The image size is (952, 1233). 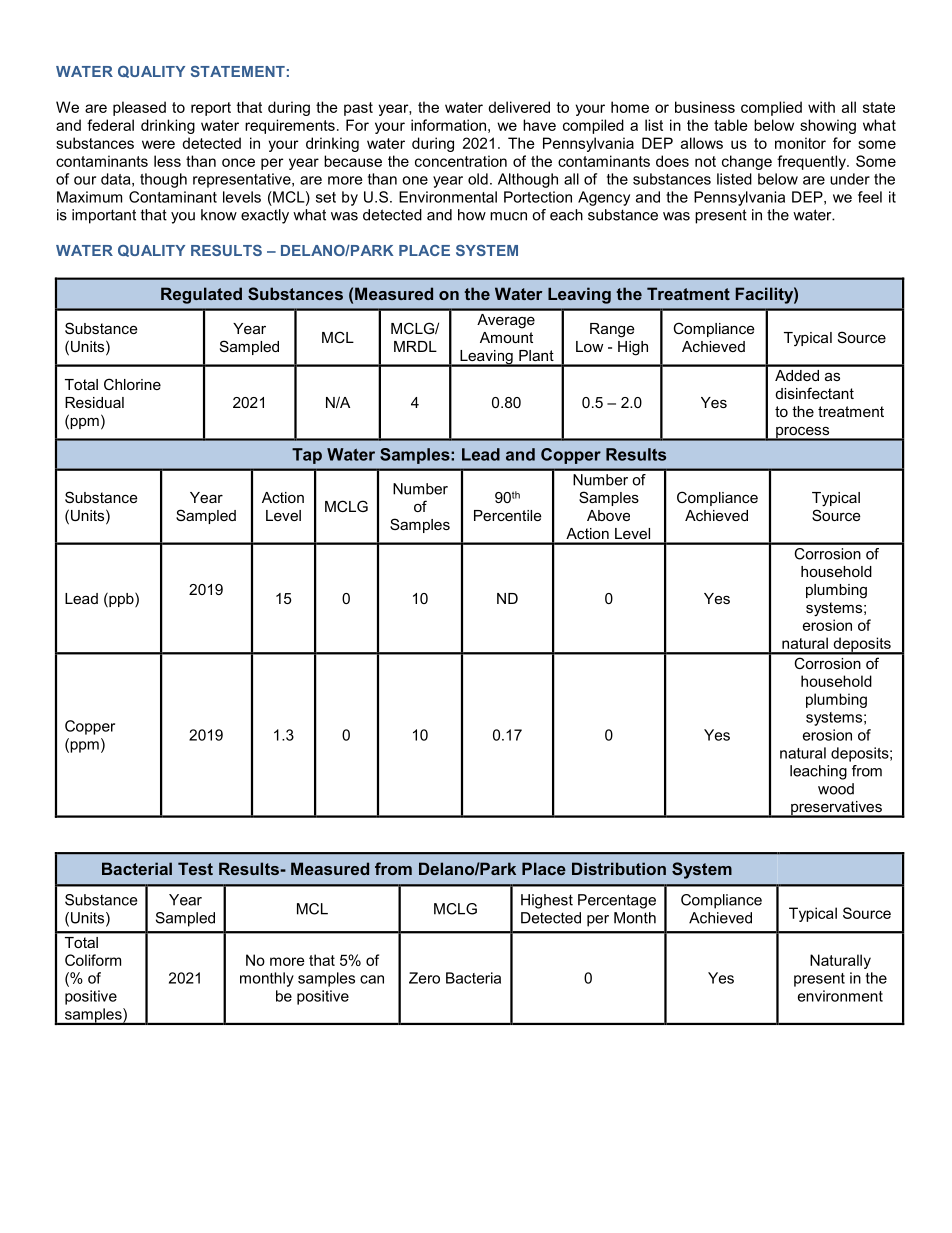 What do you see at coordinates (424, 978) in the document?
I see `Zero` at bounding box center [424, 978].
